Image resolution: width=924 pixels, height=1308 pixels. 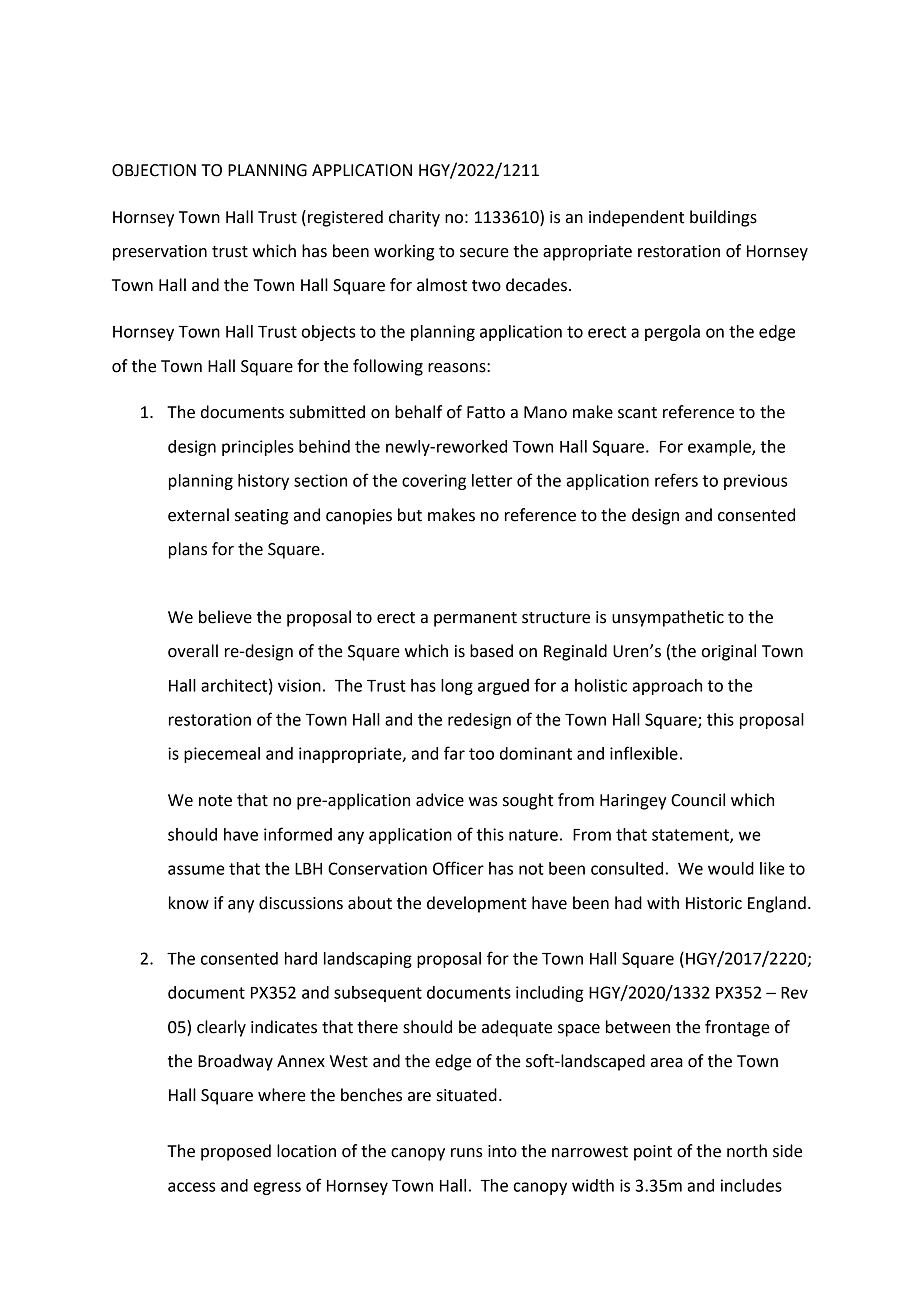 I want to click on charity, so click(x=414, y=218).
